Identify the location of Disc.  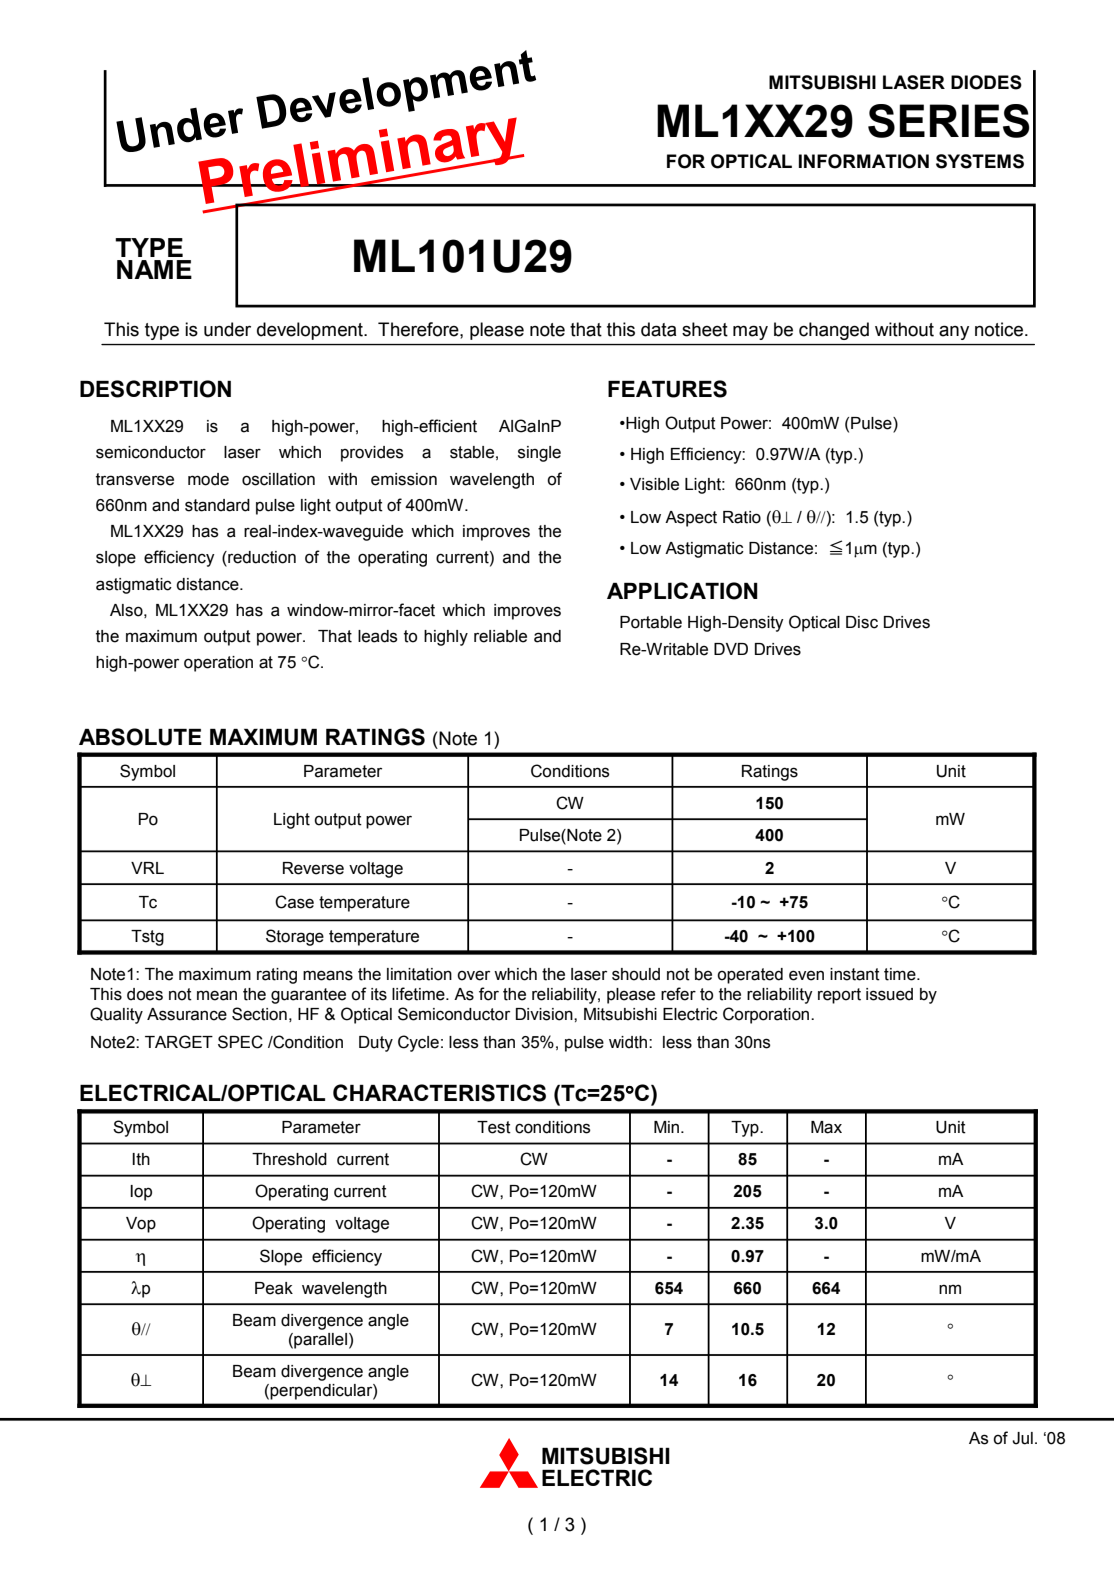
(862, 622).
